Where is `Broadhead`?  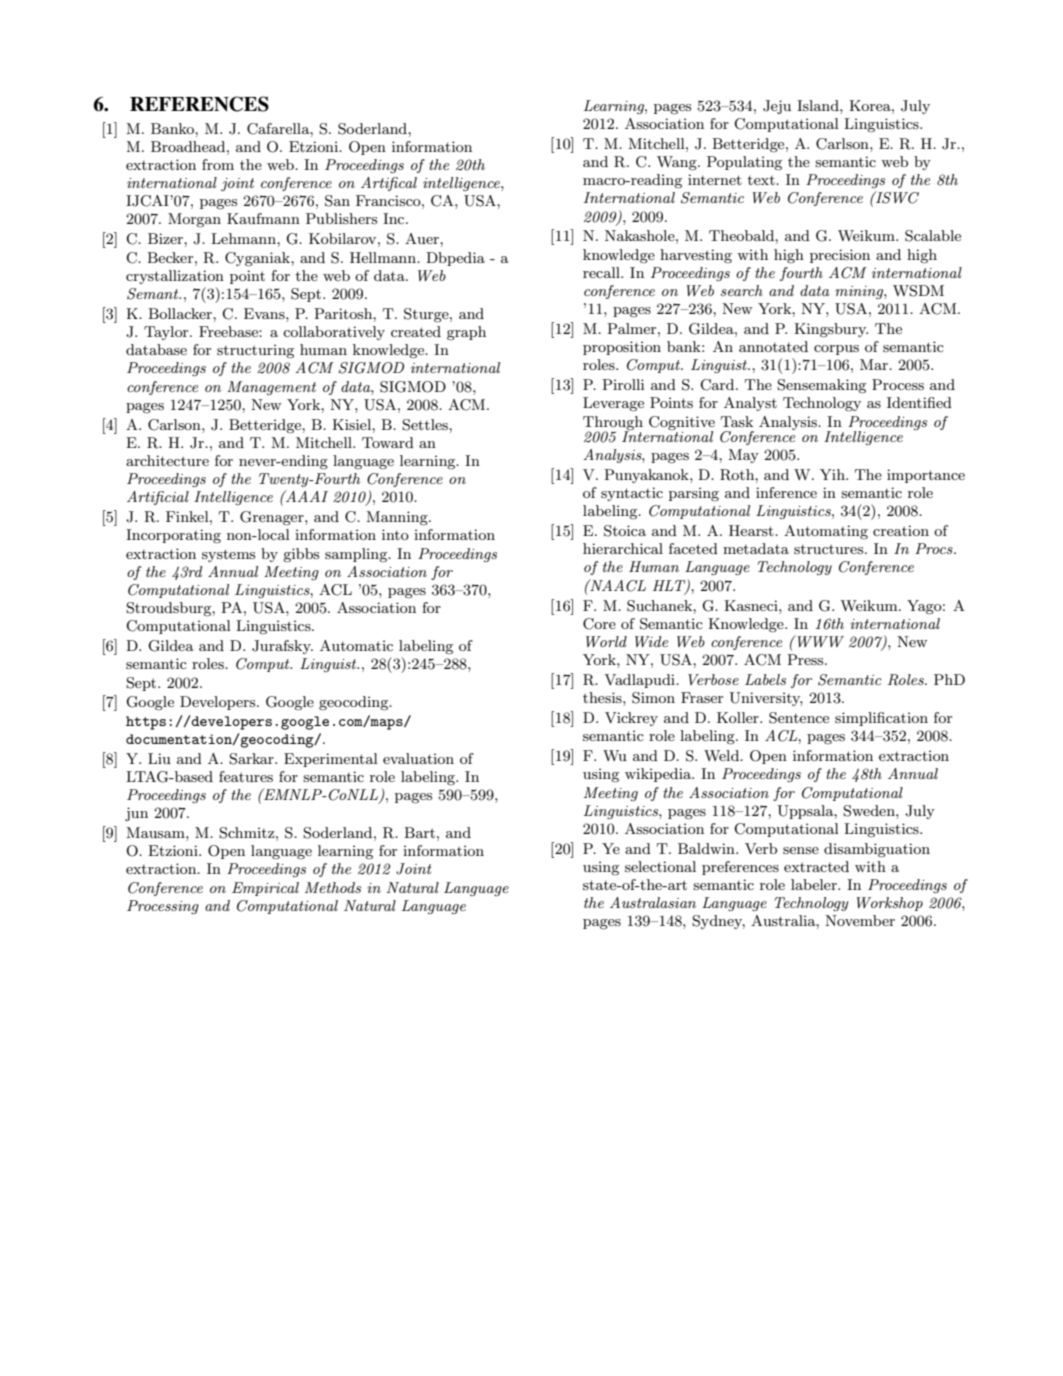
Broadhead is located at coordinates (189, 146).
